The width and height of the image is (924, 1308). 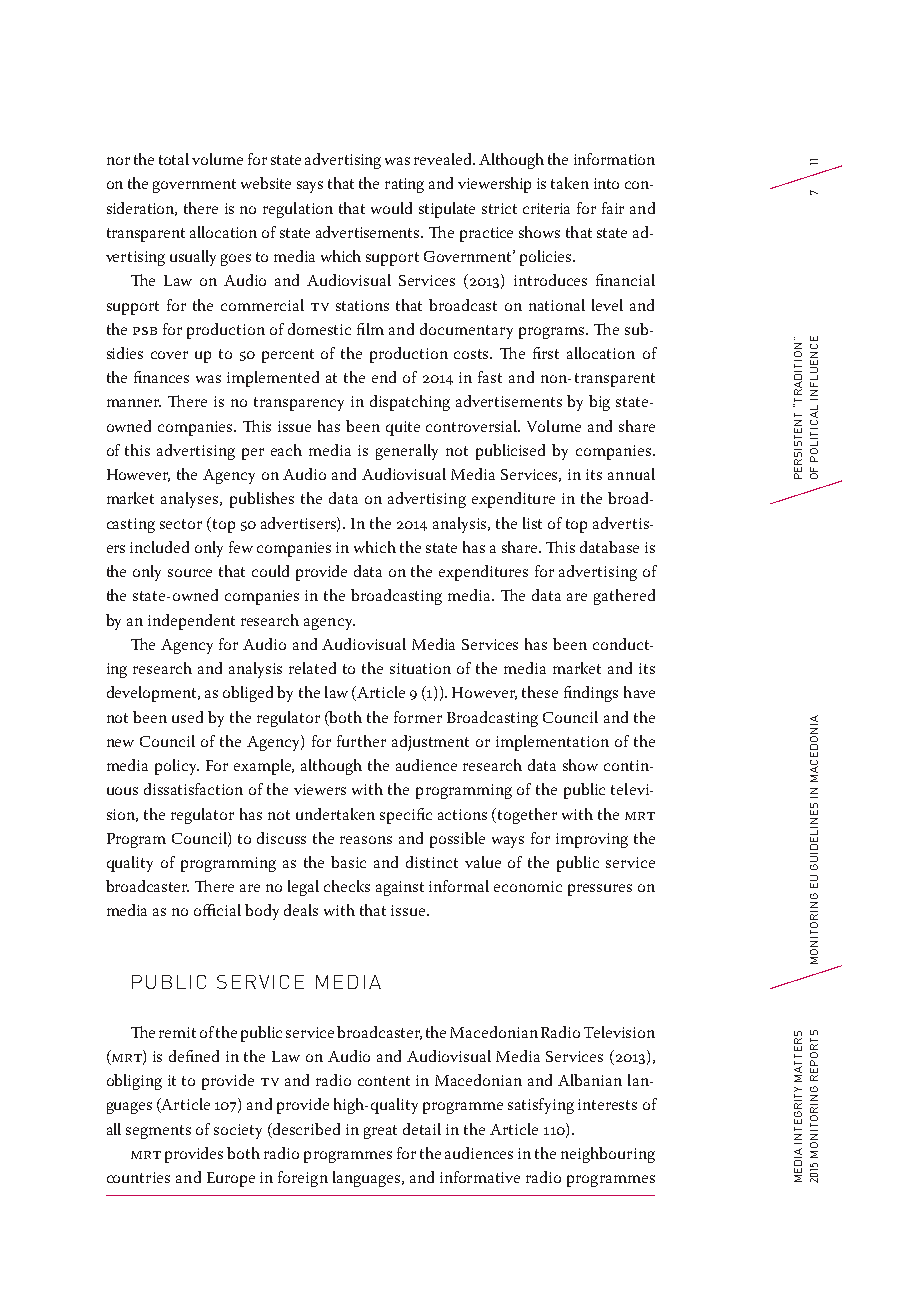 I want to click on policy, so click(x=177, y=767).
